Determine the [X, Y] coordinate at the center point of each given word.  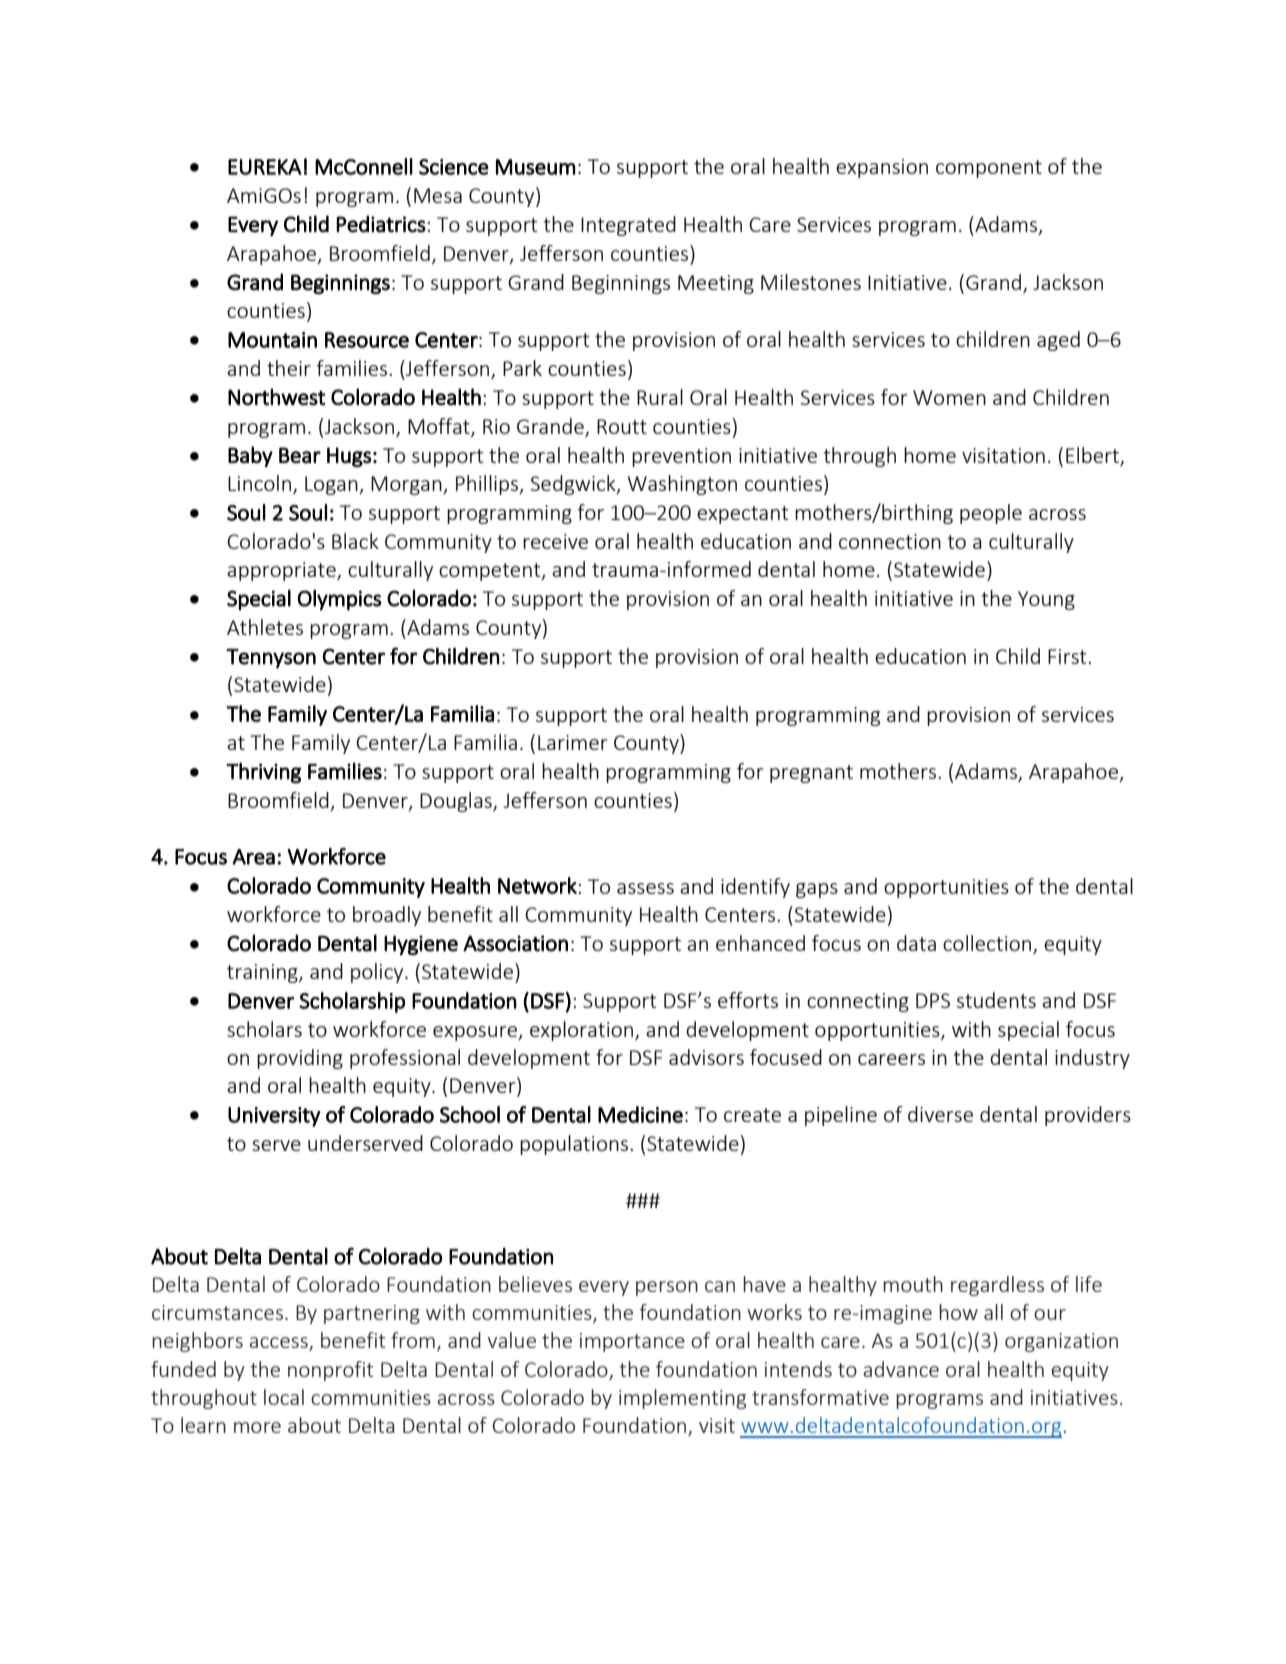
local [284, 1397]
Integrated [628, 226]
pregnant [811, 774]
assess [645, 888]
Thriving [263, 773]
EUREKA [265, 167]
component [989, 169]
